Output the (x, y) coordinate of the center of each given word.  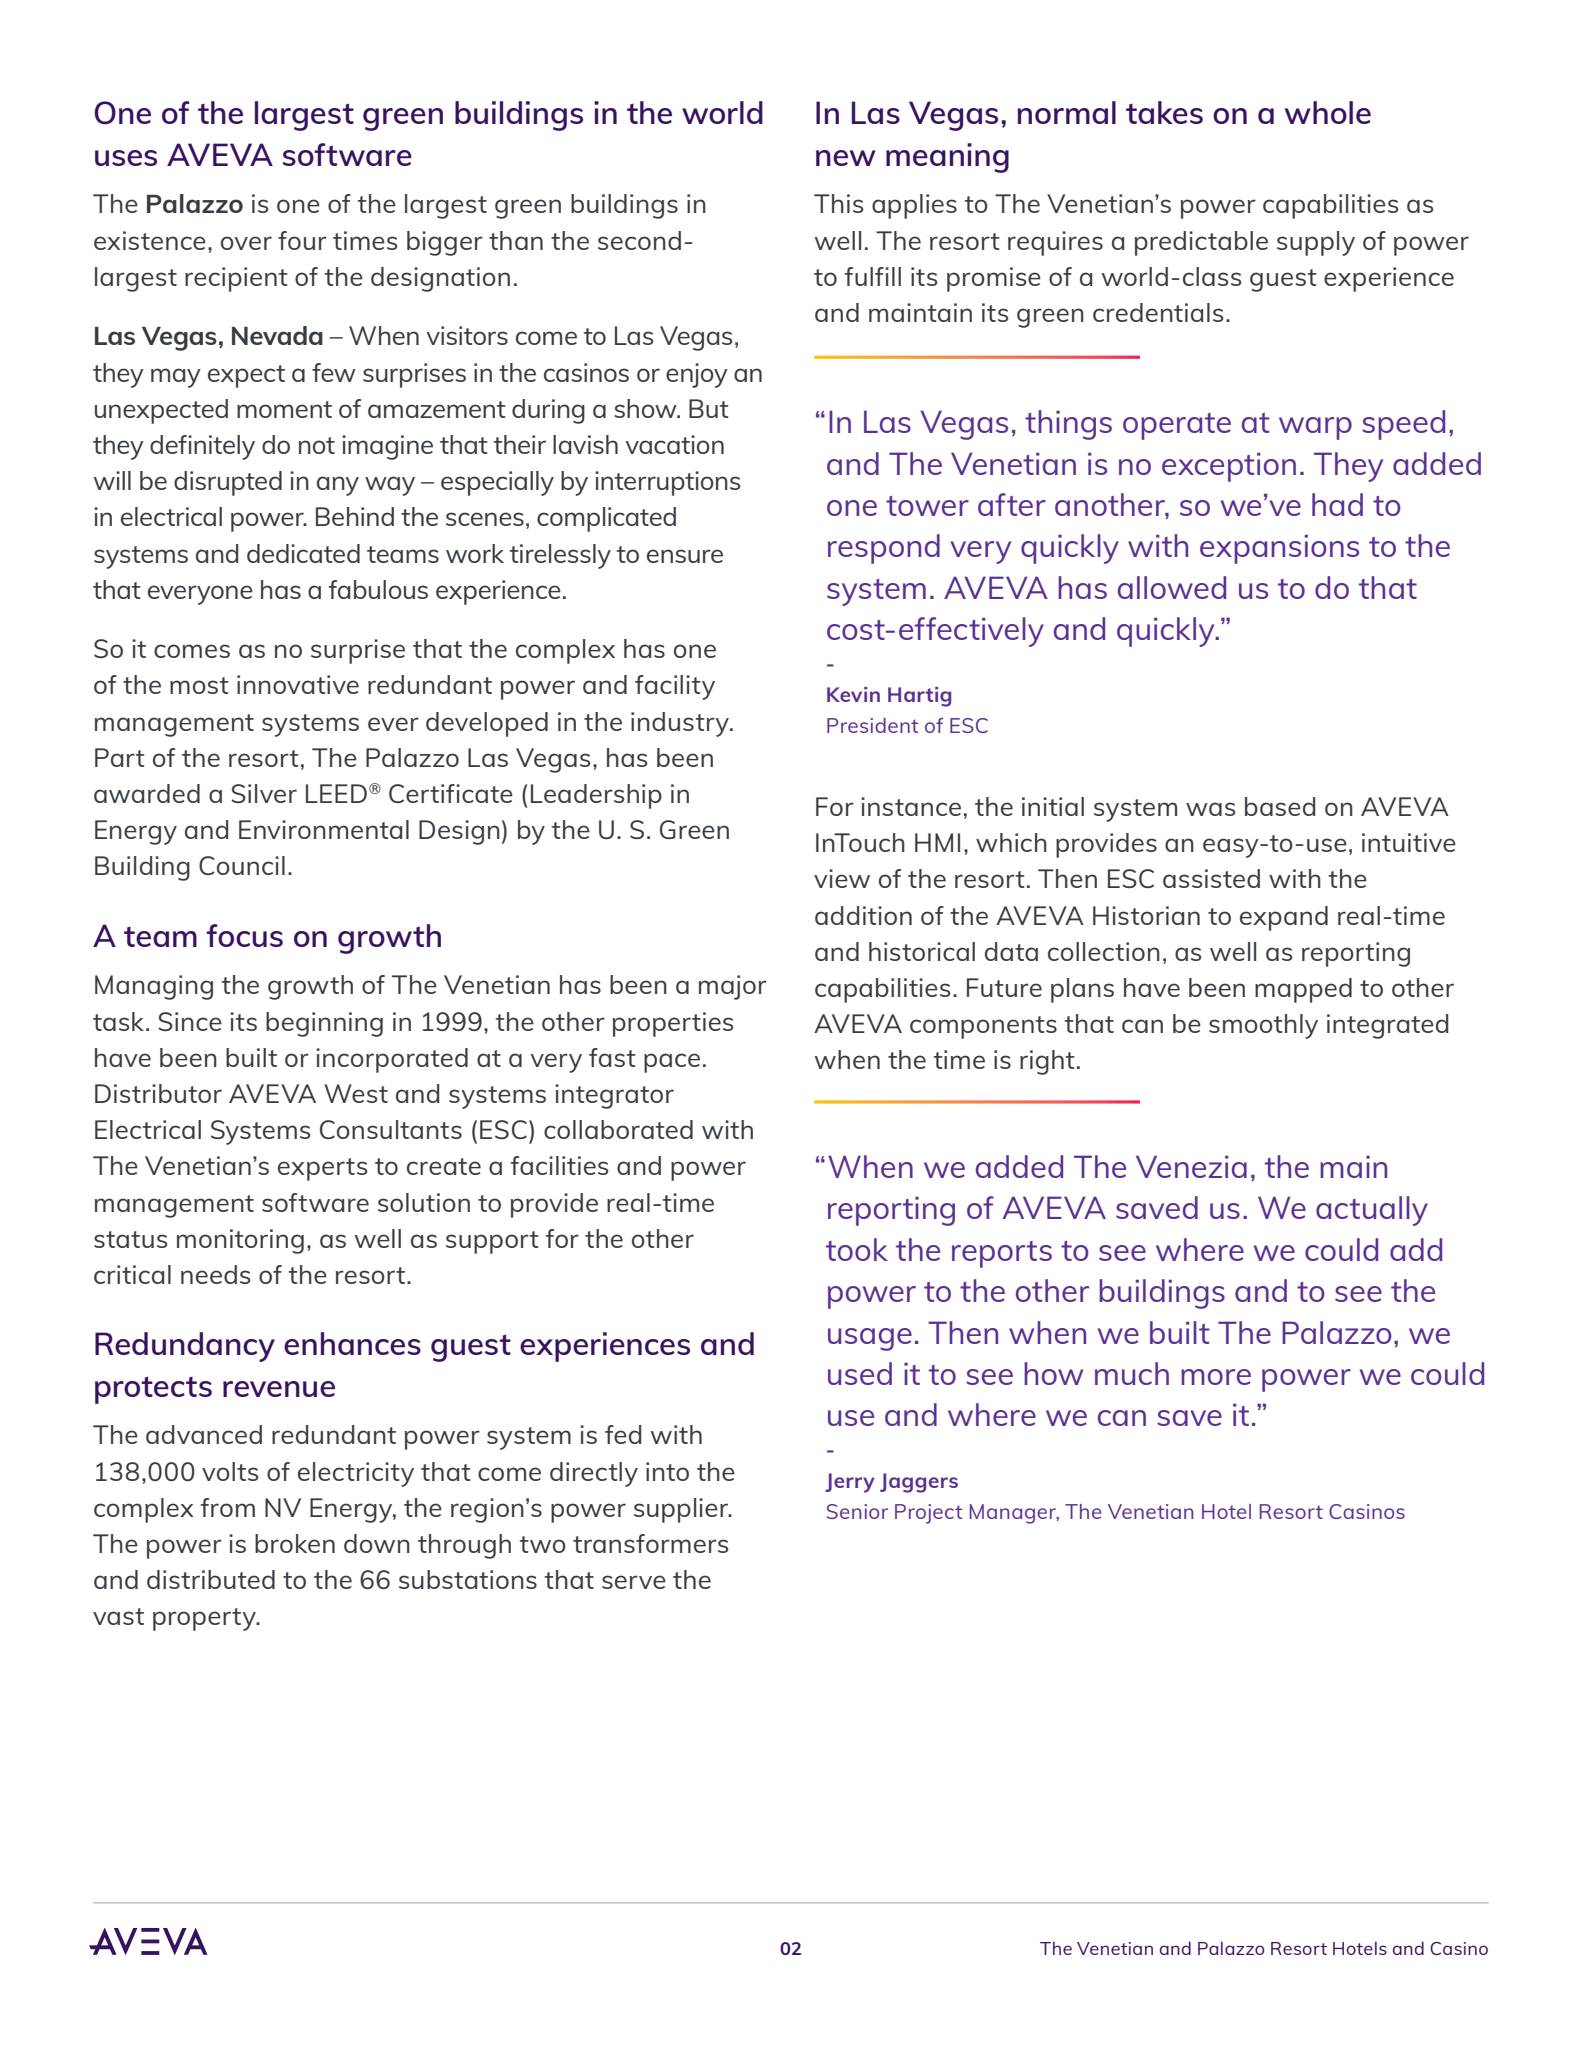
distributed (211, 1579)
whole (1328, 112)
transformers (651, 1543)
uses (126, 158)
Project (928, 1514)
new (846, 158)
